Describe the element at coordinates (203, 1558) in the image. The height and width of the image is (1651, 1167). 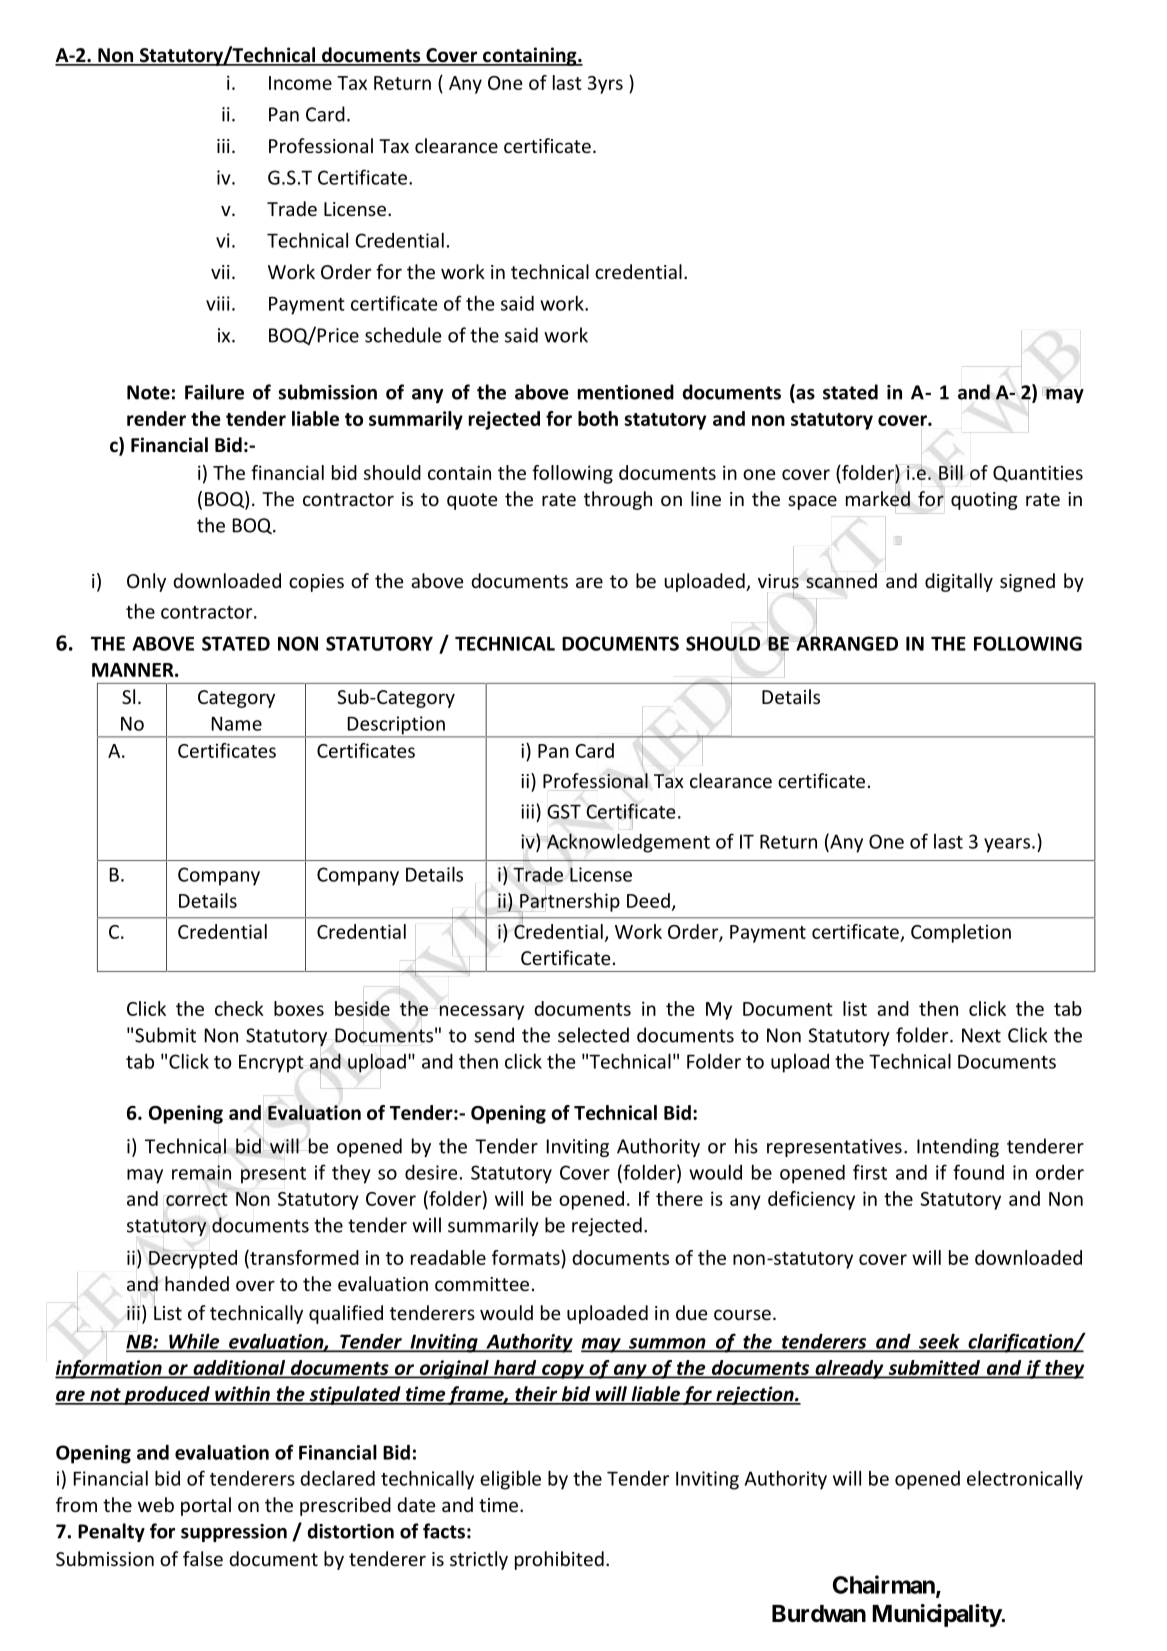
I see `false` at that location.
